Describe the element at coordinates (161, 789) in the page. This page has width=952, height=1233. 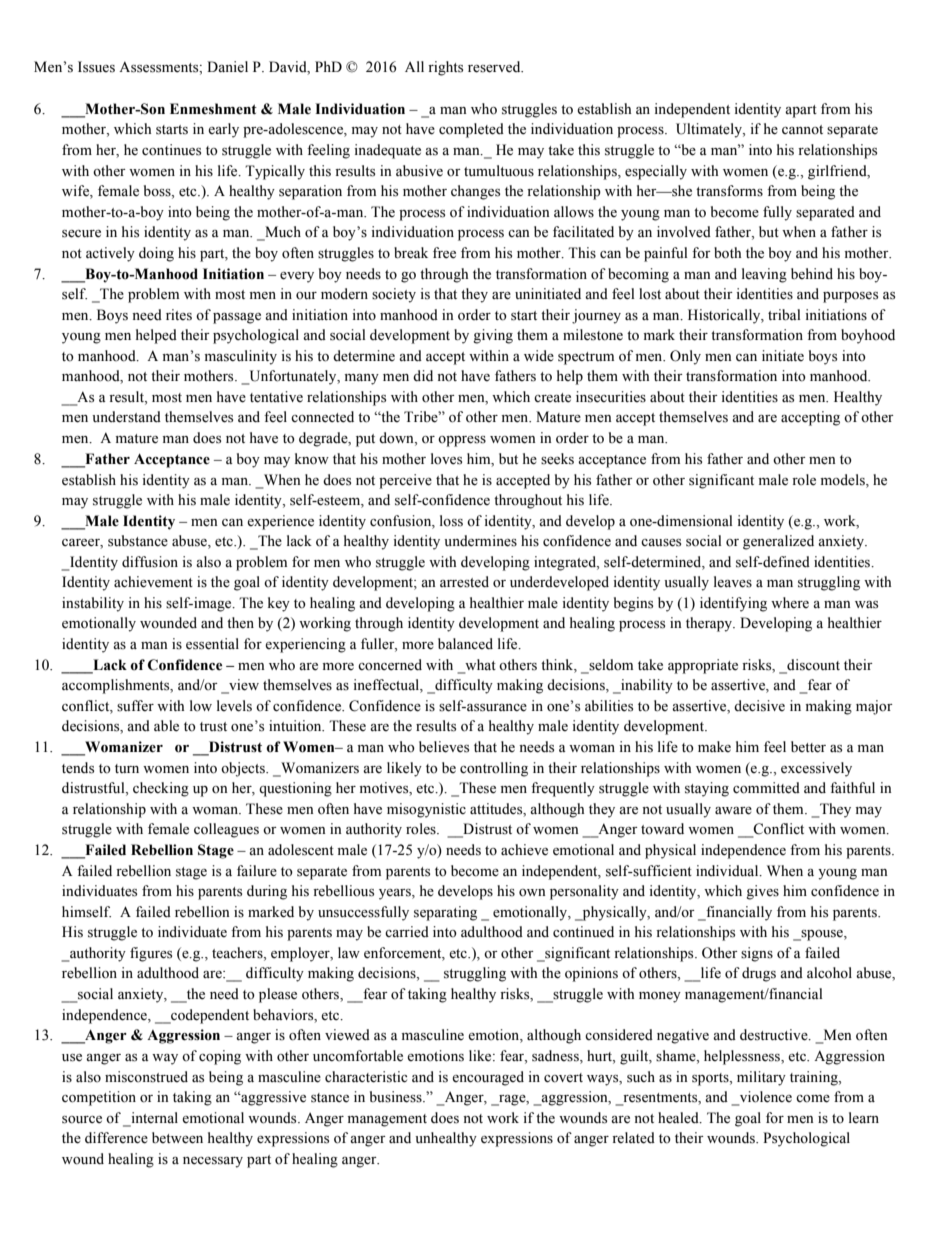
I see `checking` at that location.
